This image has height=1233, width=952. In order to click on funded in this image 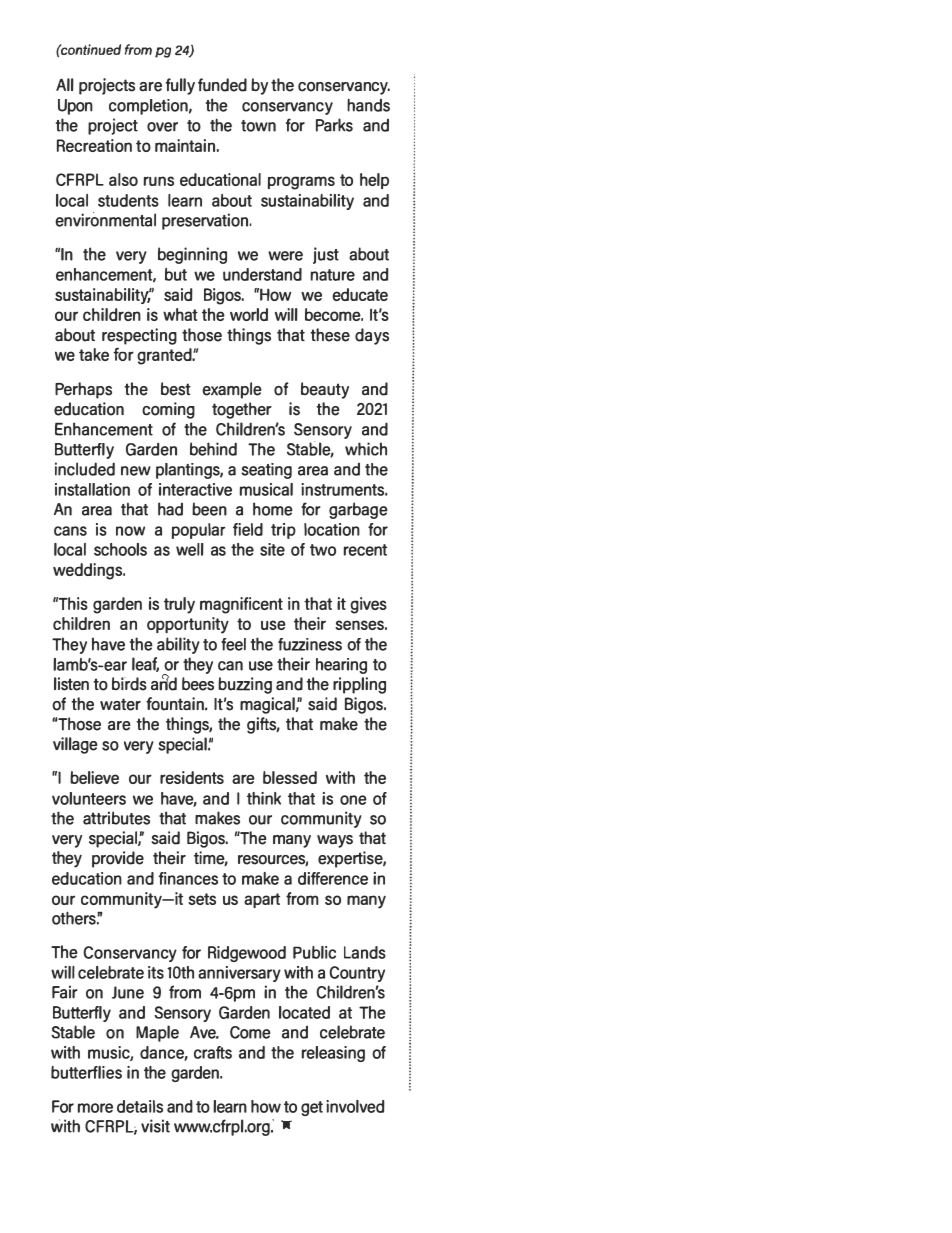, I will do `click(222, 85)`.
